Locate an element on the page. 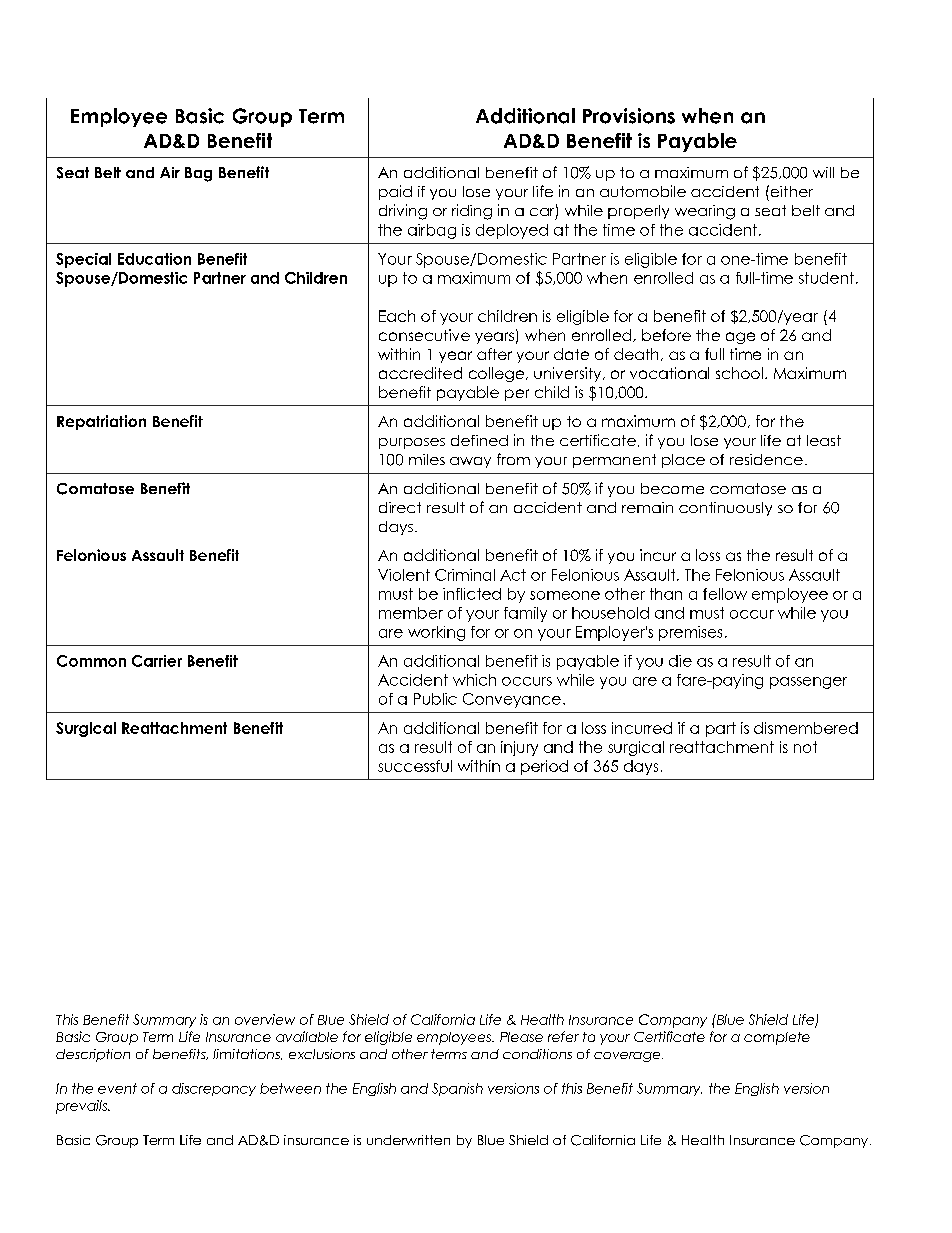  either is located at coordinates (790, 191).
